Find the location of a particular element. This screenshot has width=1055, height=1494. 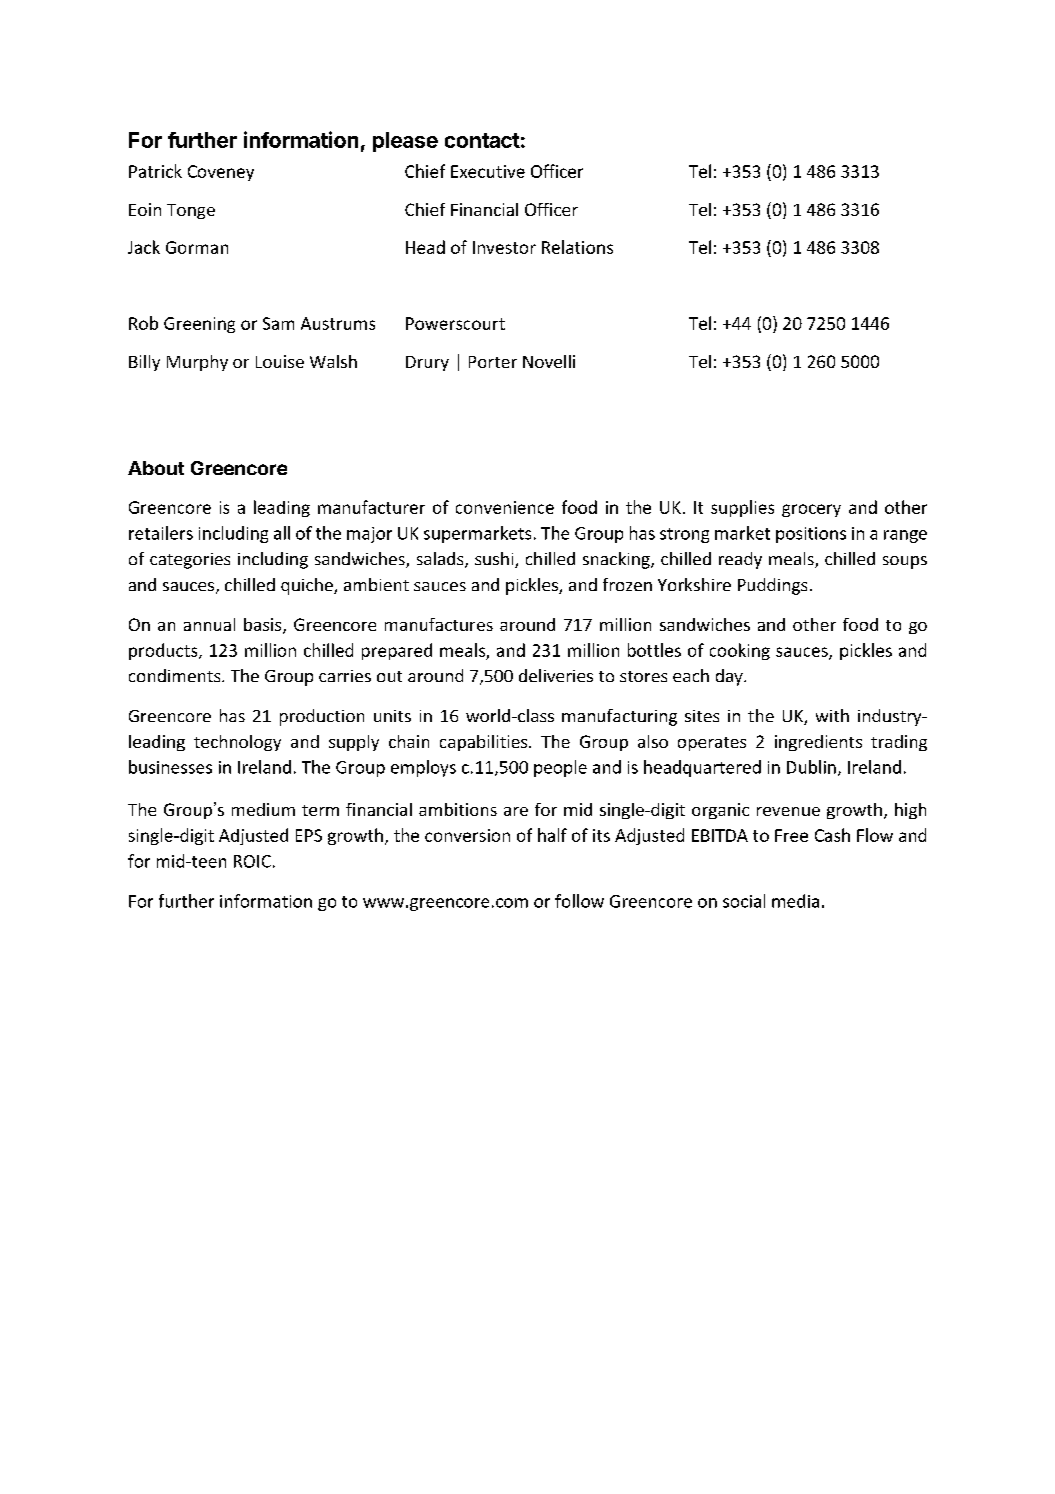

grocery is located at coordinates (811, 510).
